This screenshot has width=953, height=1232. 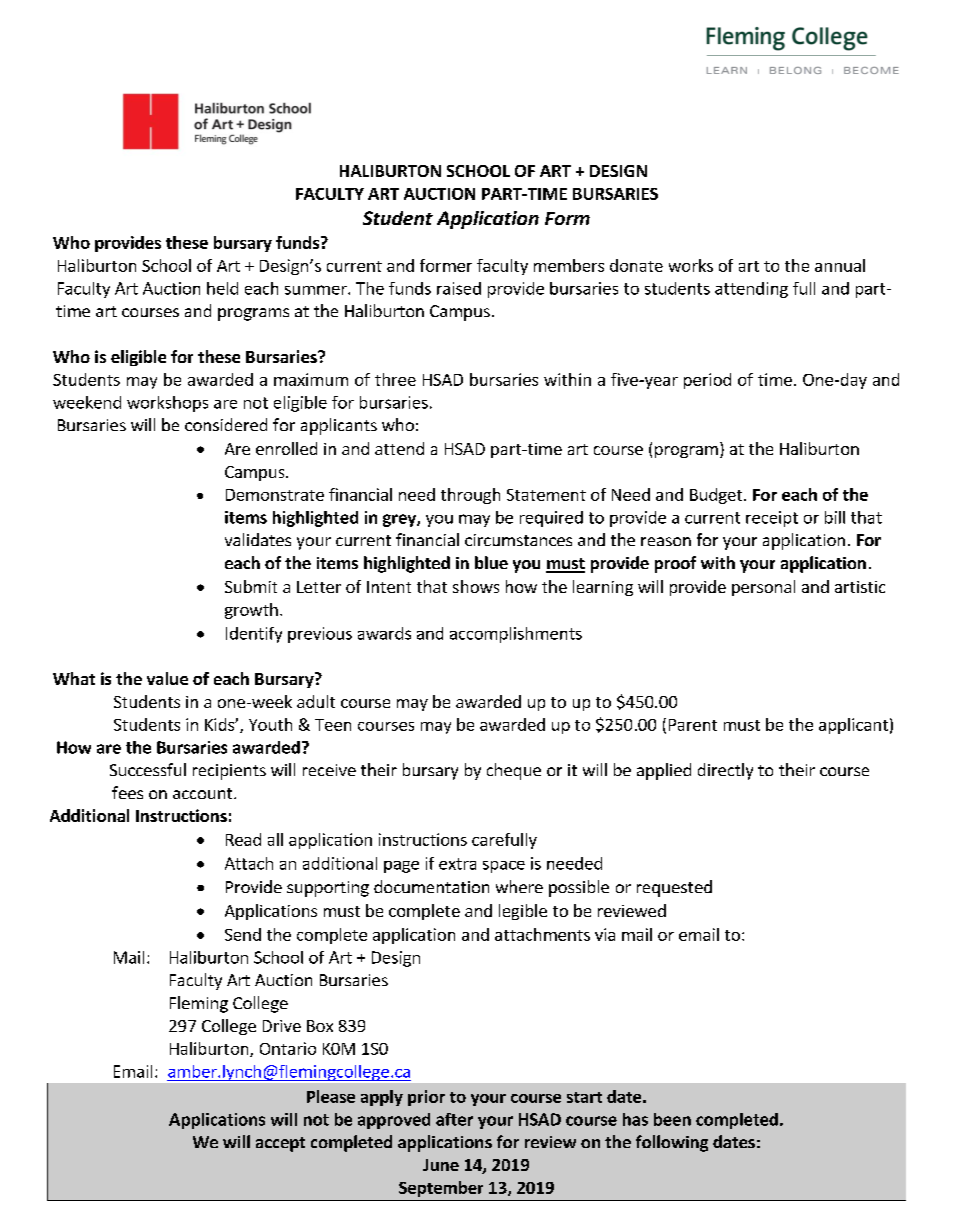 I want to click on Budget, so click(x=717, y=496).
